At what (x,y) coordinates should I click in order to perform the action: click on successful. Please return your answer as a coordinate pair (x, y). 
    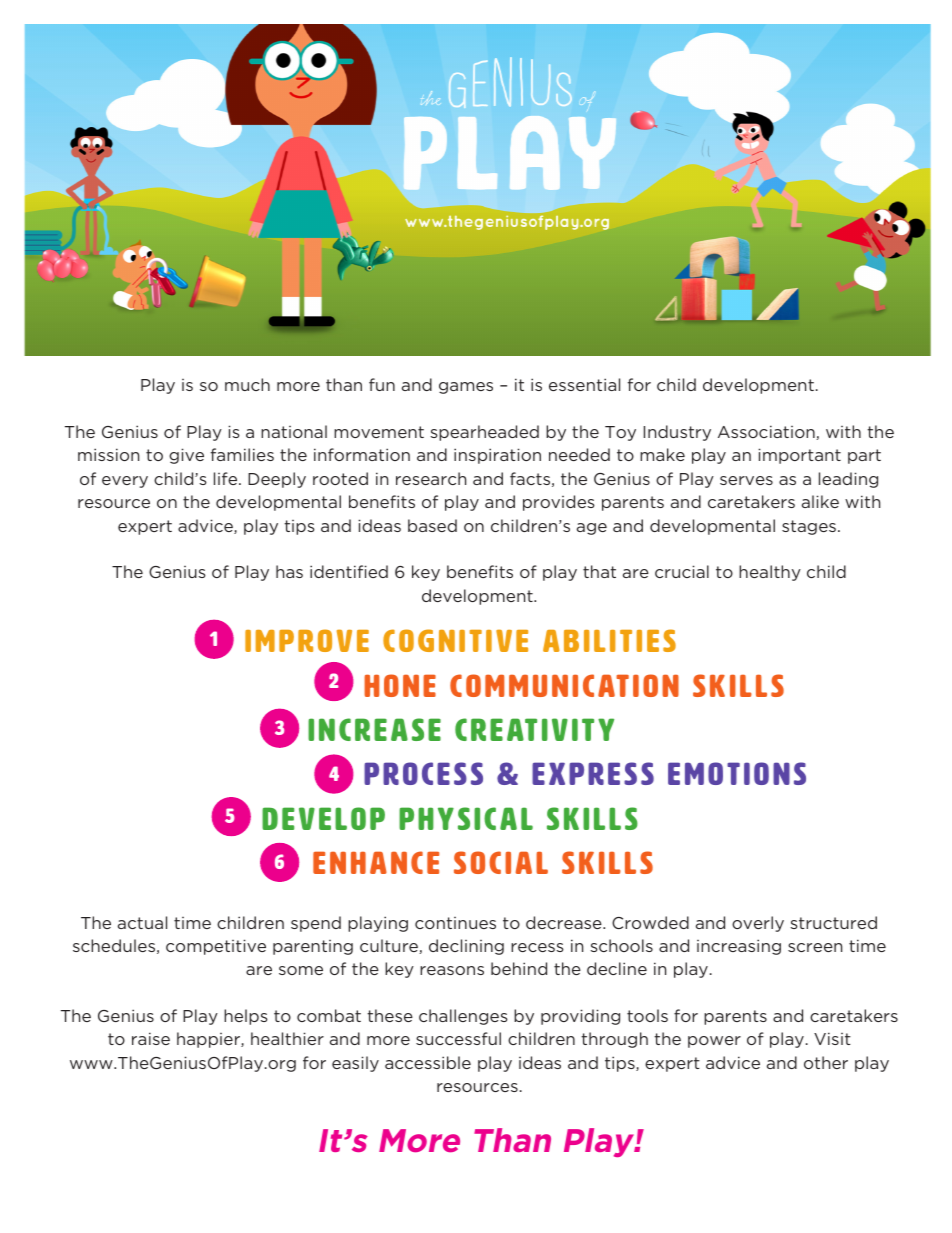
    Looking at the image, I should click on (458, 1038).
